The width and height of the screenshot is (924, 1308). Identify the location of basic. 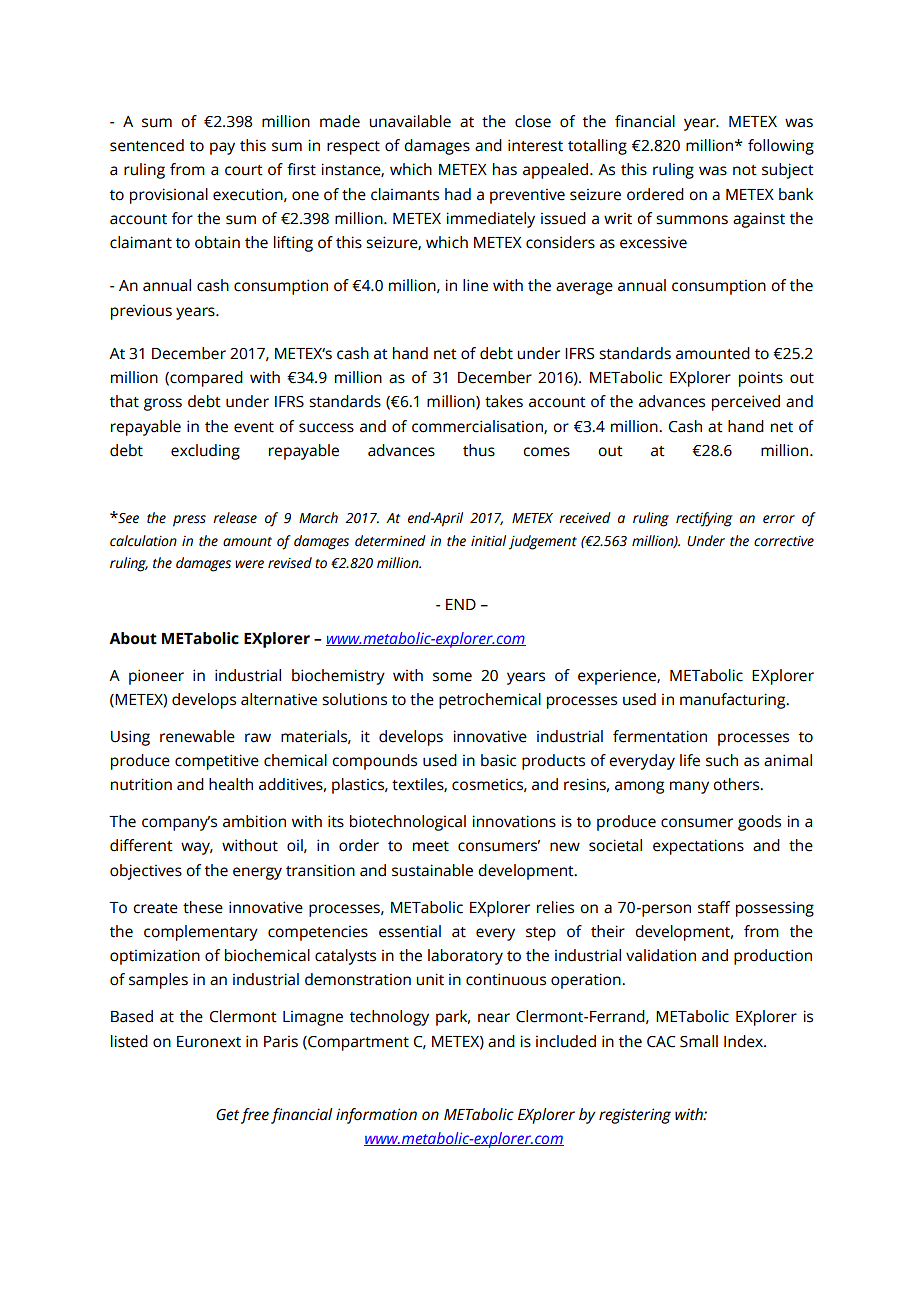
(498, 760).
